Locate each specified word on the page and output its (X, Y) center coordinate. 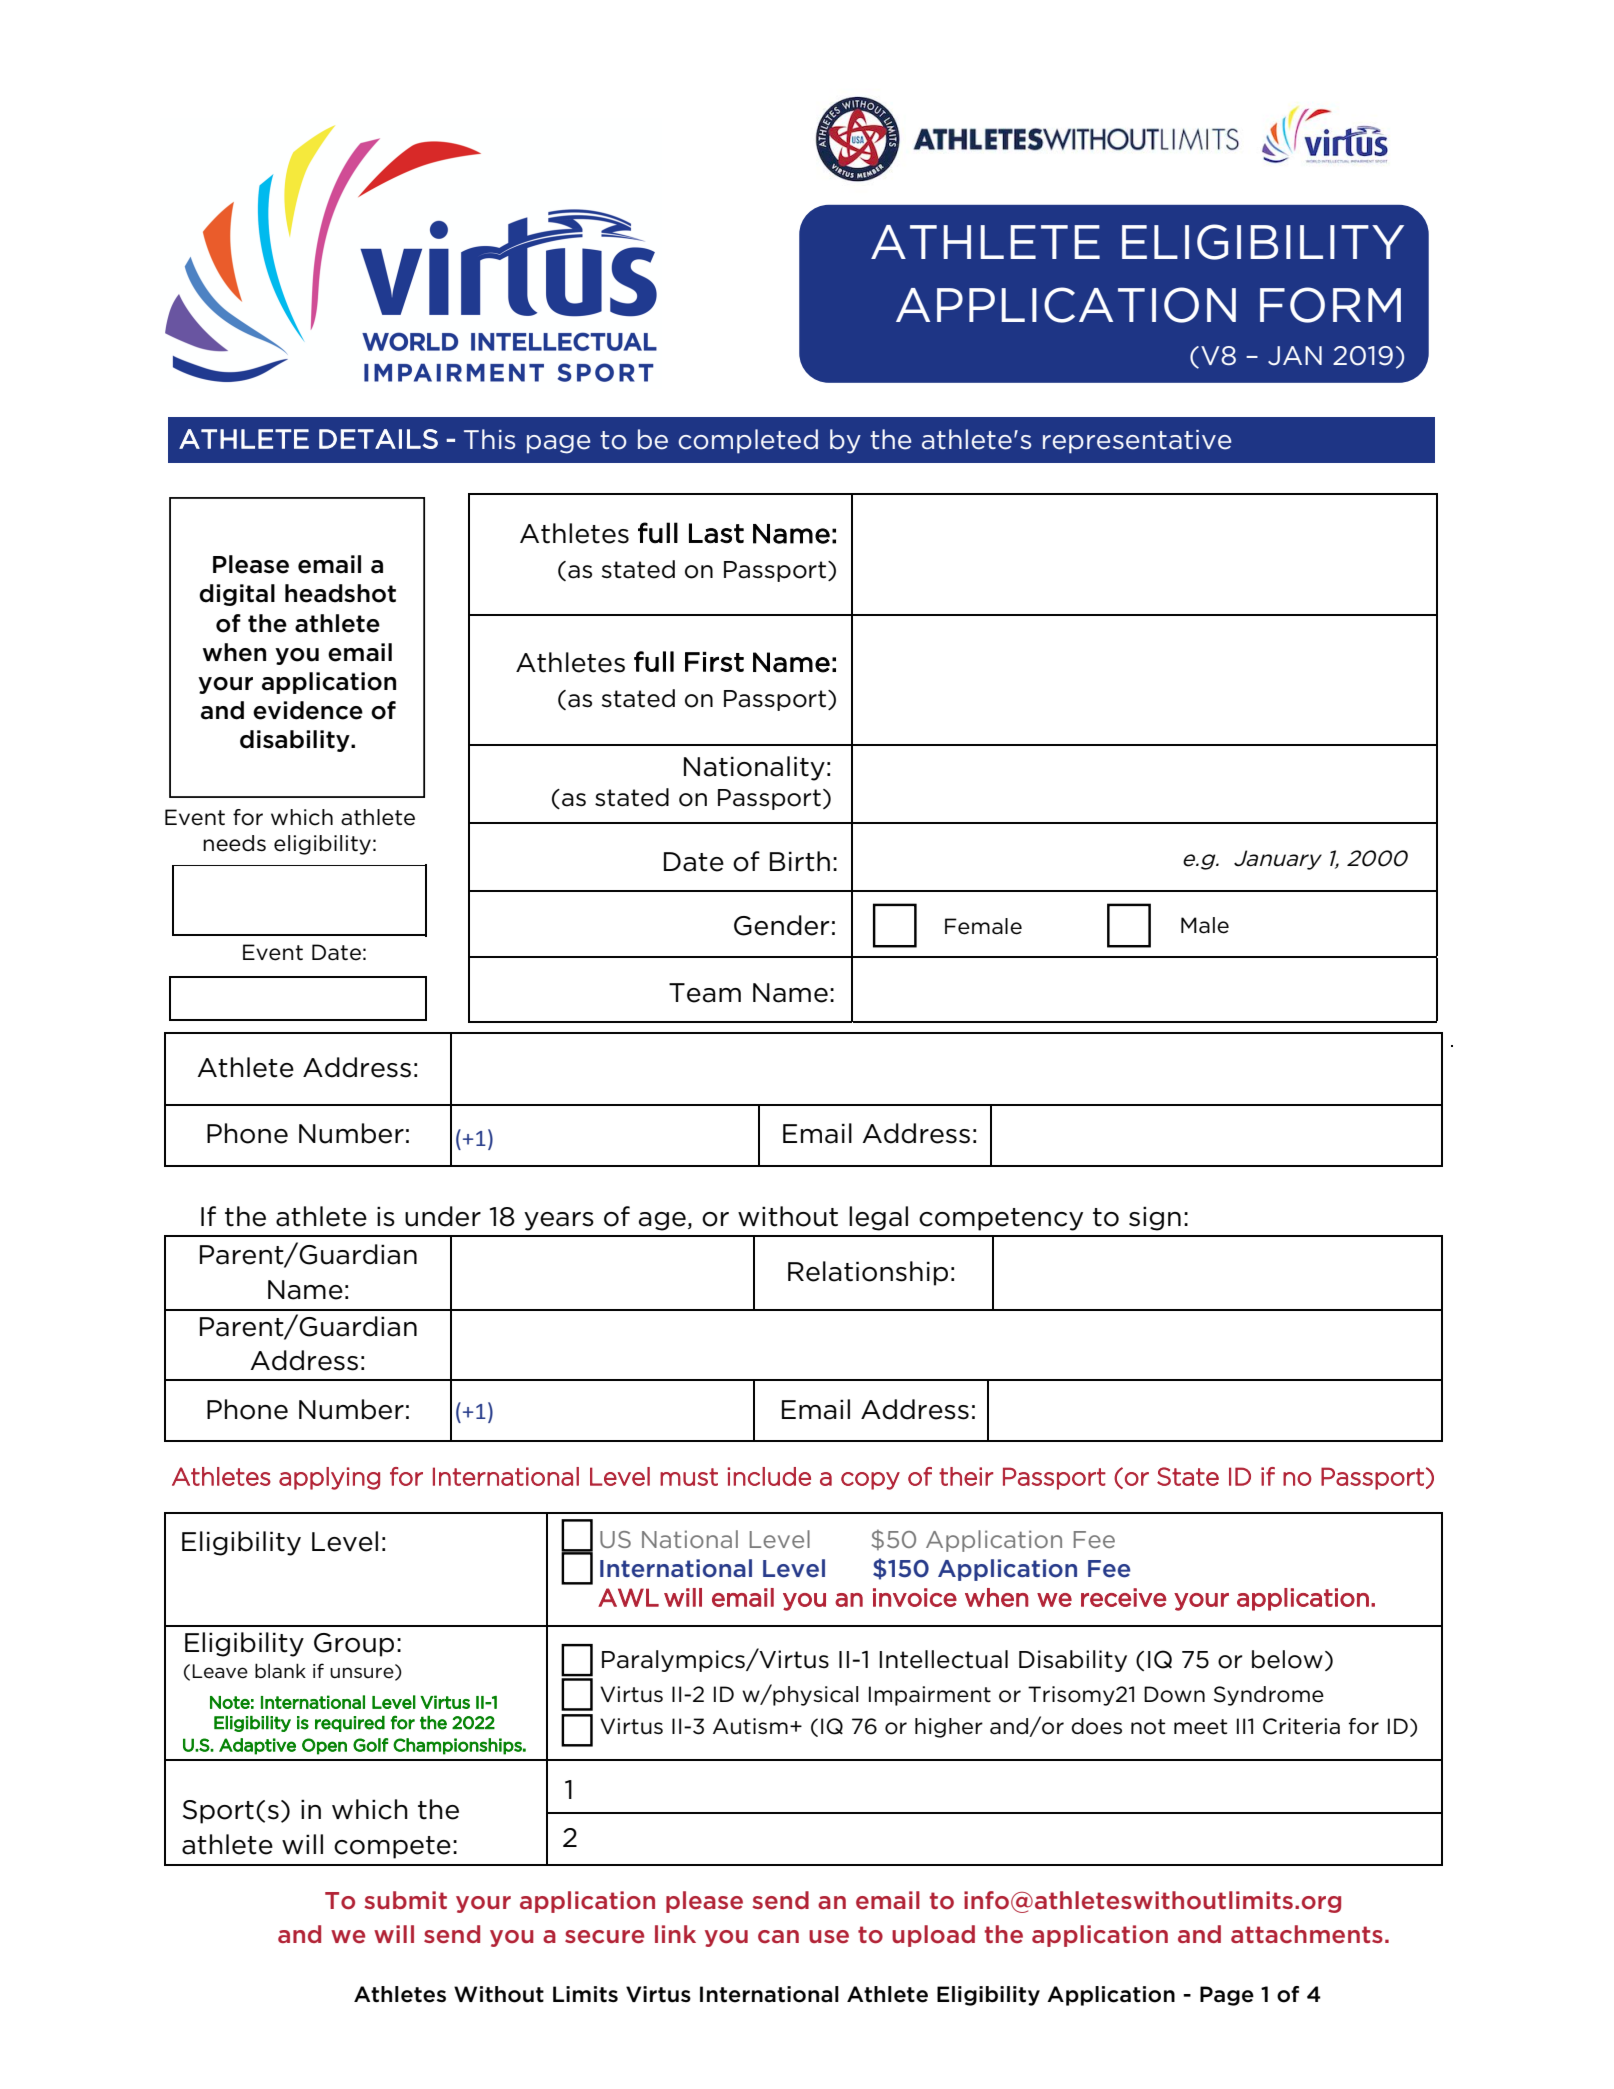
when (234, 652)
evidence (308, 710)
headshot (340, 593)
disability (296, 741)
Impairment (930, 1696)
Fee (1109, 1569)
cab (700, 1477)
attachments (1307, 1934)
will (394, 1934)
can (778, 1937)
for (403, 1722)
